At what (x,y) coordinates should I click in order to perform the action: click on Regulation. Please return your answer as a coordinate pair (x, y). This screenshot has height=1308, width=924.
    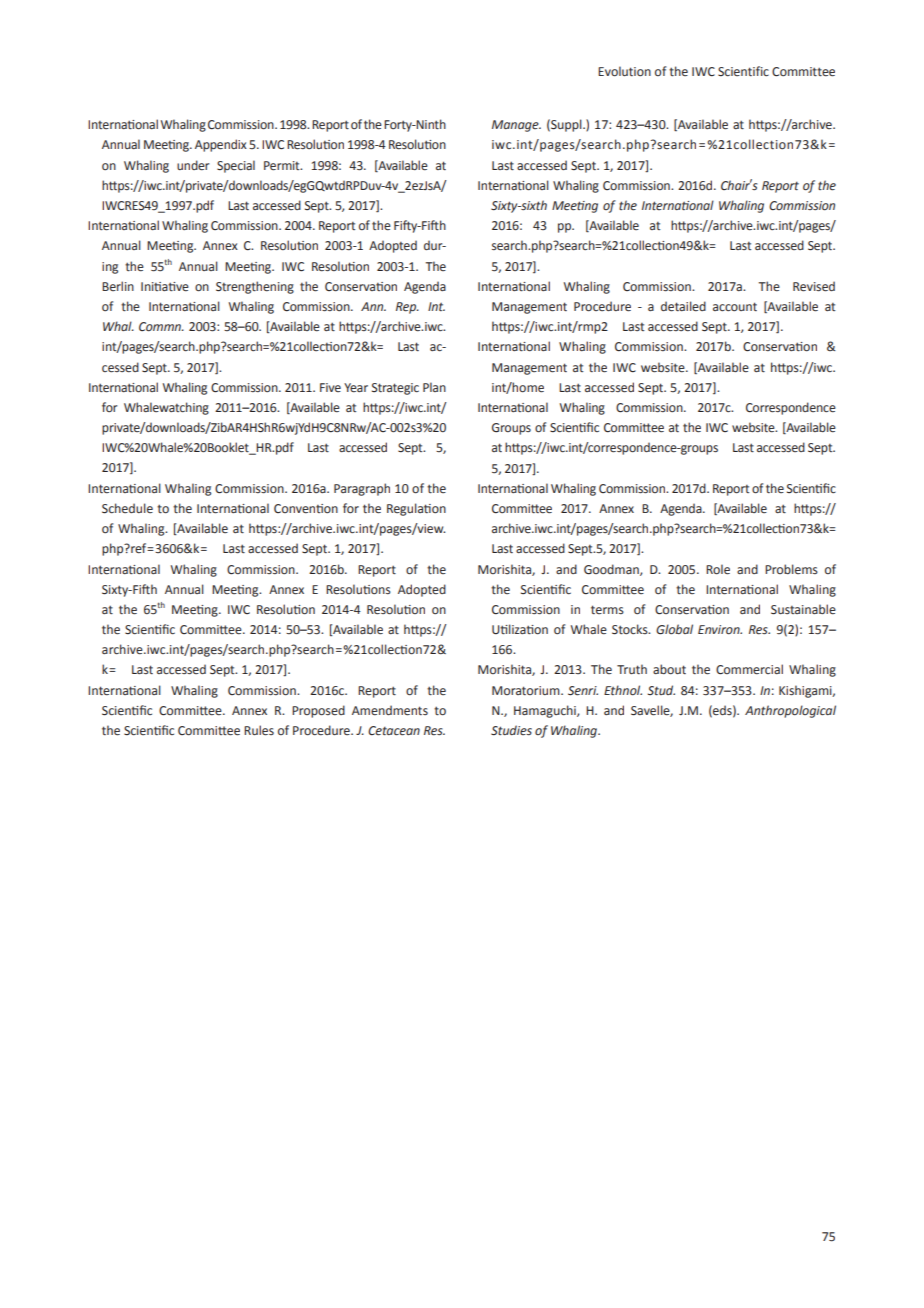
    Looking at the image, I should click on (416, 509).
